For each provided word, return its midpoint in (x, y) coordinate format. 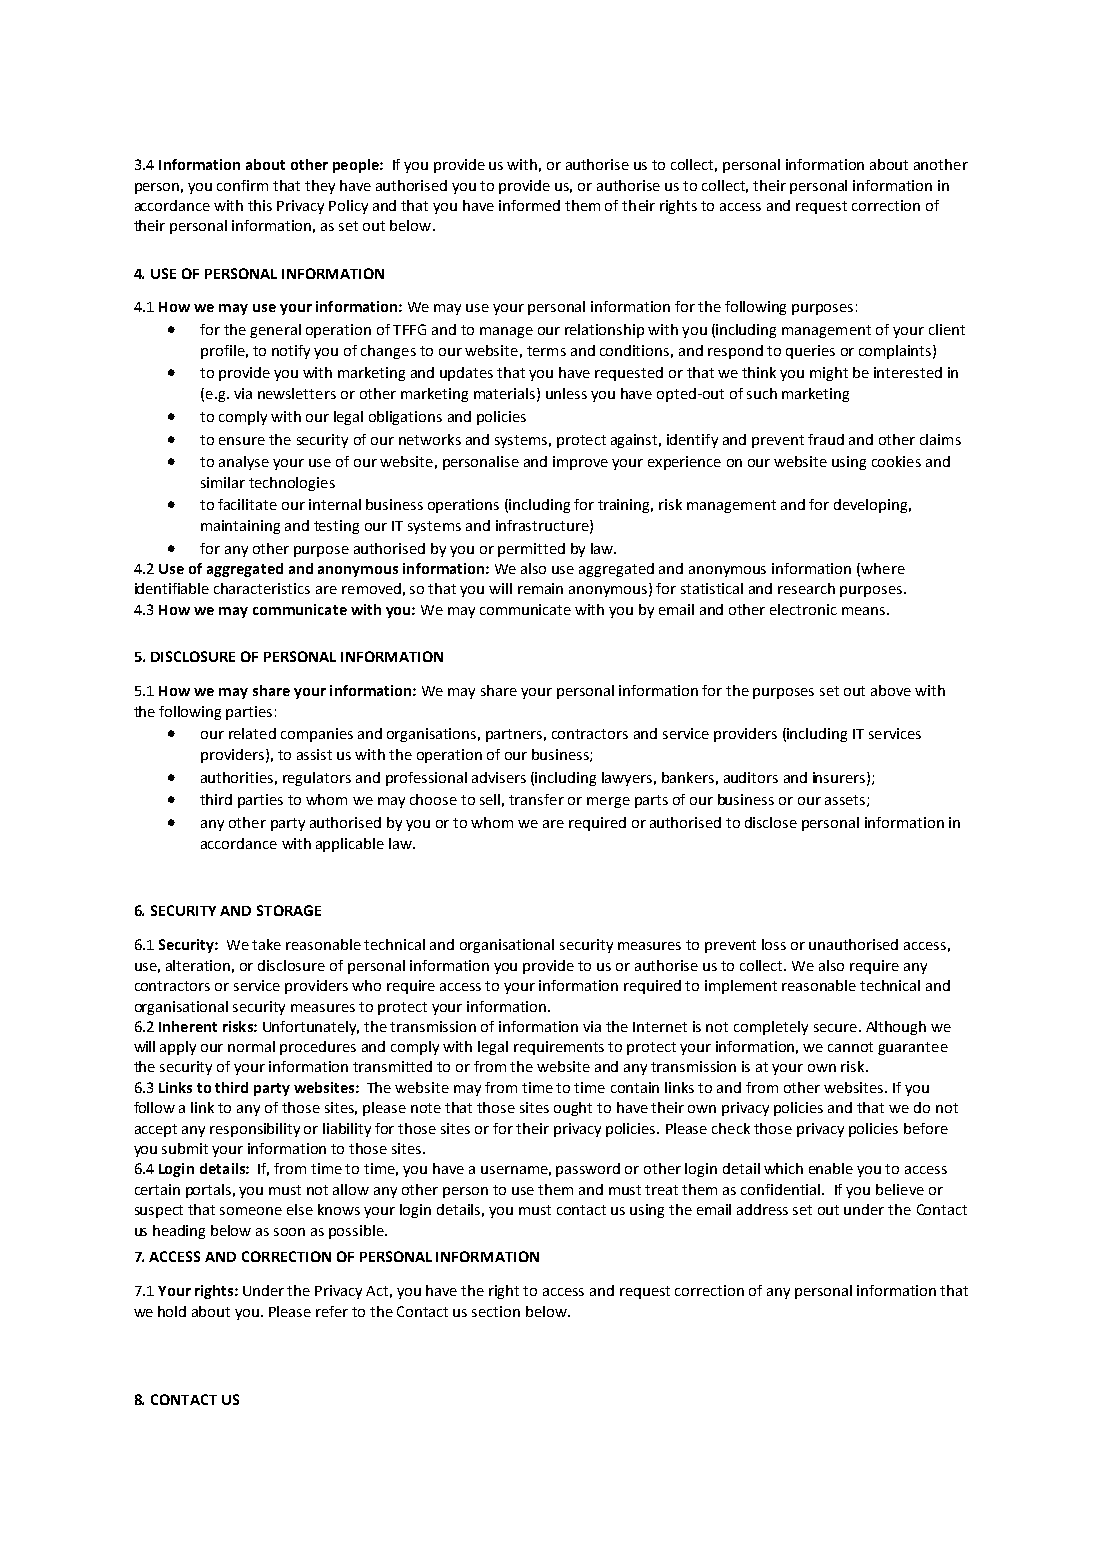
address (762, 1209)
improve (580, 463)
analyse (244, 463)
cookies (896, 461)
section (496, 1311)
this (260, 205)
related (252, 733)
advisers (499, 777)
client (947, 329)
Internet (660, 1027)
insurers (840, 778)
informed (529, 205)
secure (835, 1028)
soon (289, 1232)
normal (251, 1046)
